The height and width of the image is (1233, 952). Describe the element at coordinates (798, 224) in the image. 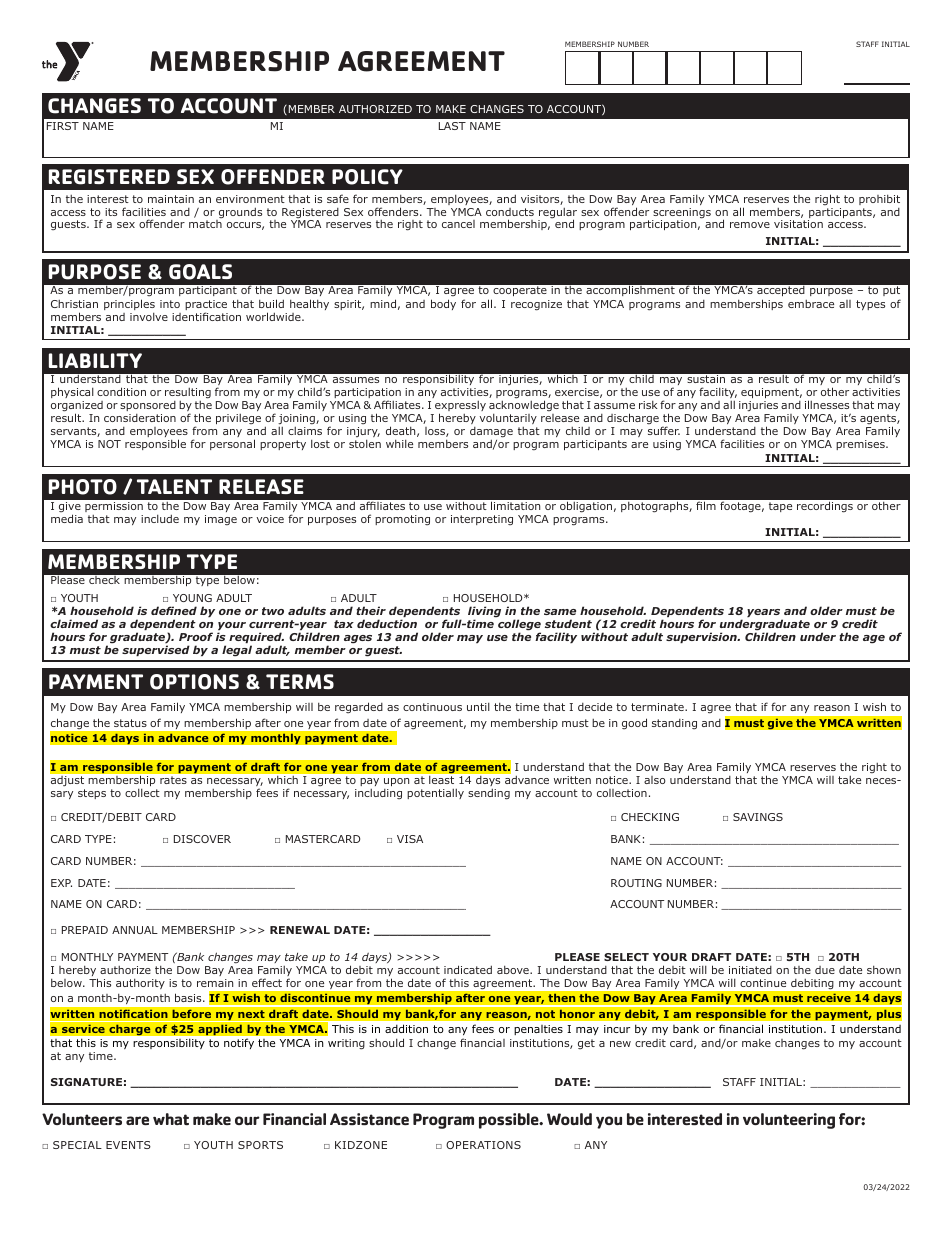

I see `visitation` at that location.
